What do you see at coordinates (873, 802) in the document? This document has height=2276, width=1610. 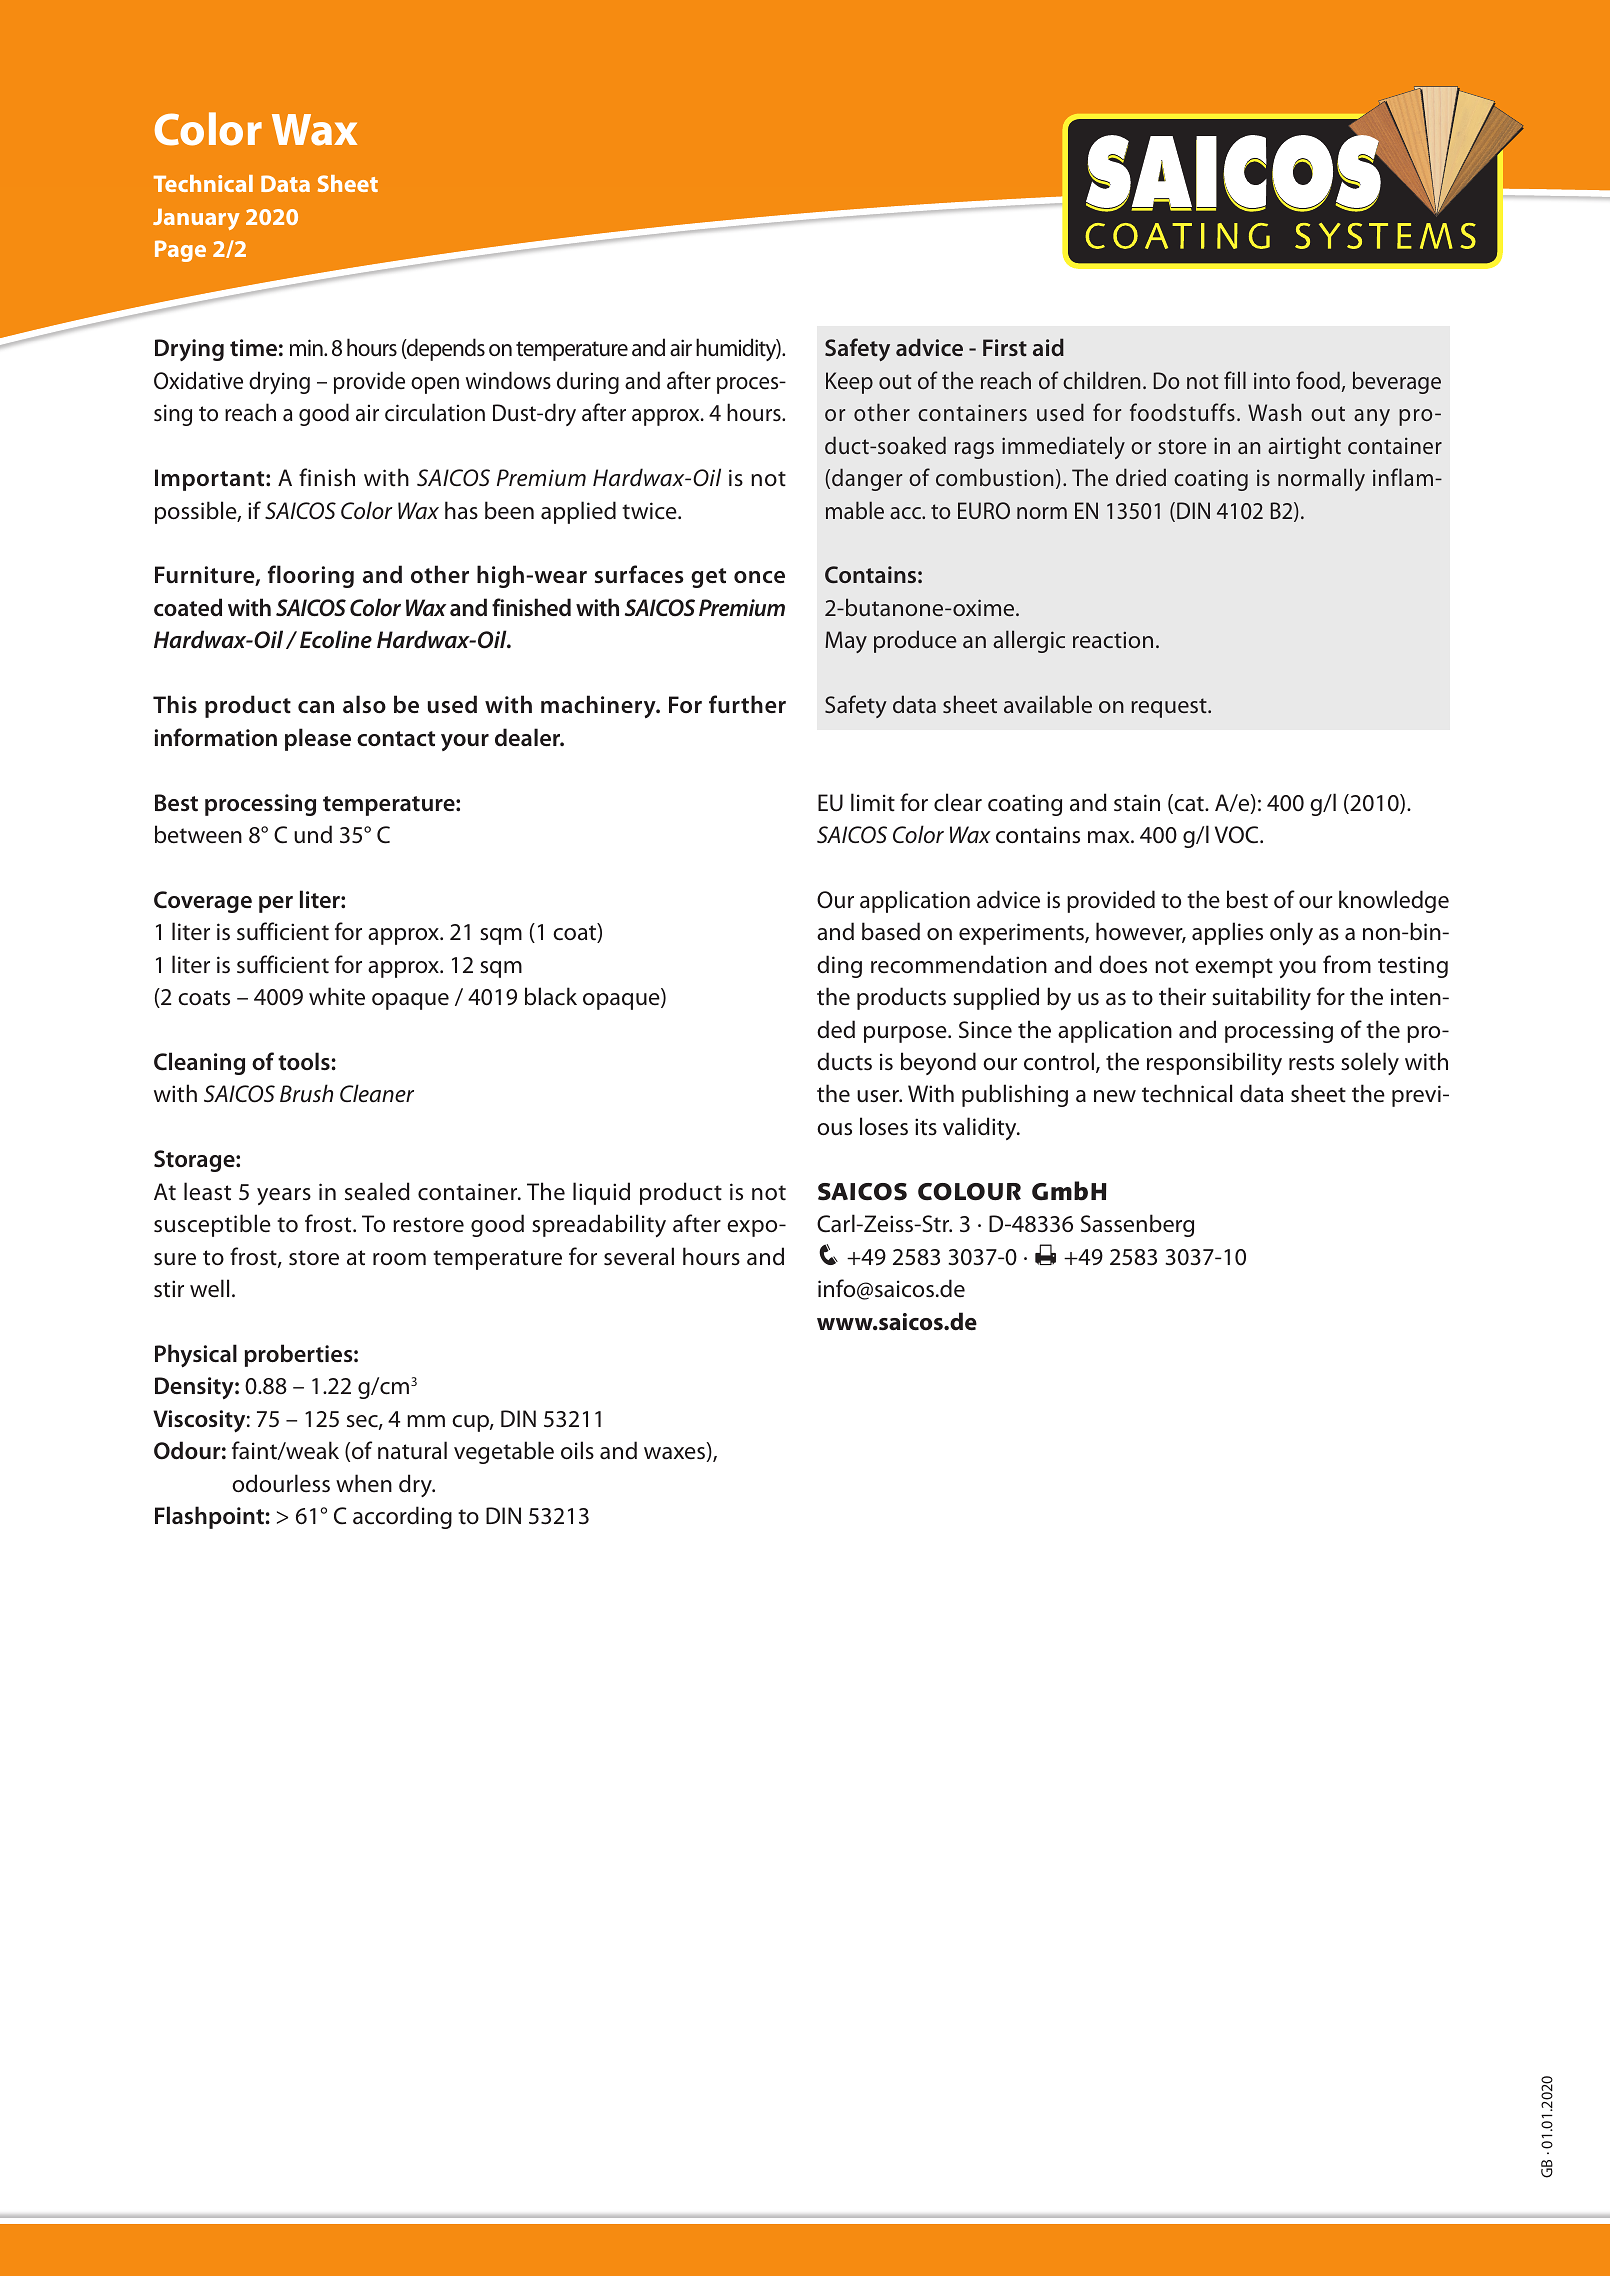 I see `limit` at bounding box center [873, 802].
